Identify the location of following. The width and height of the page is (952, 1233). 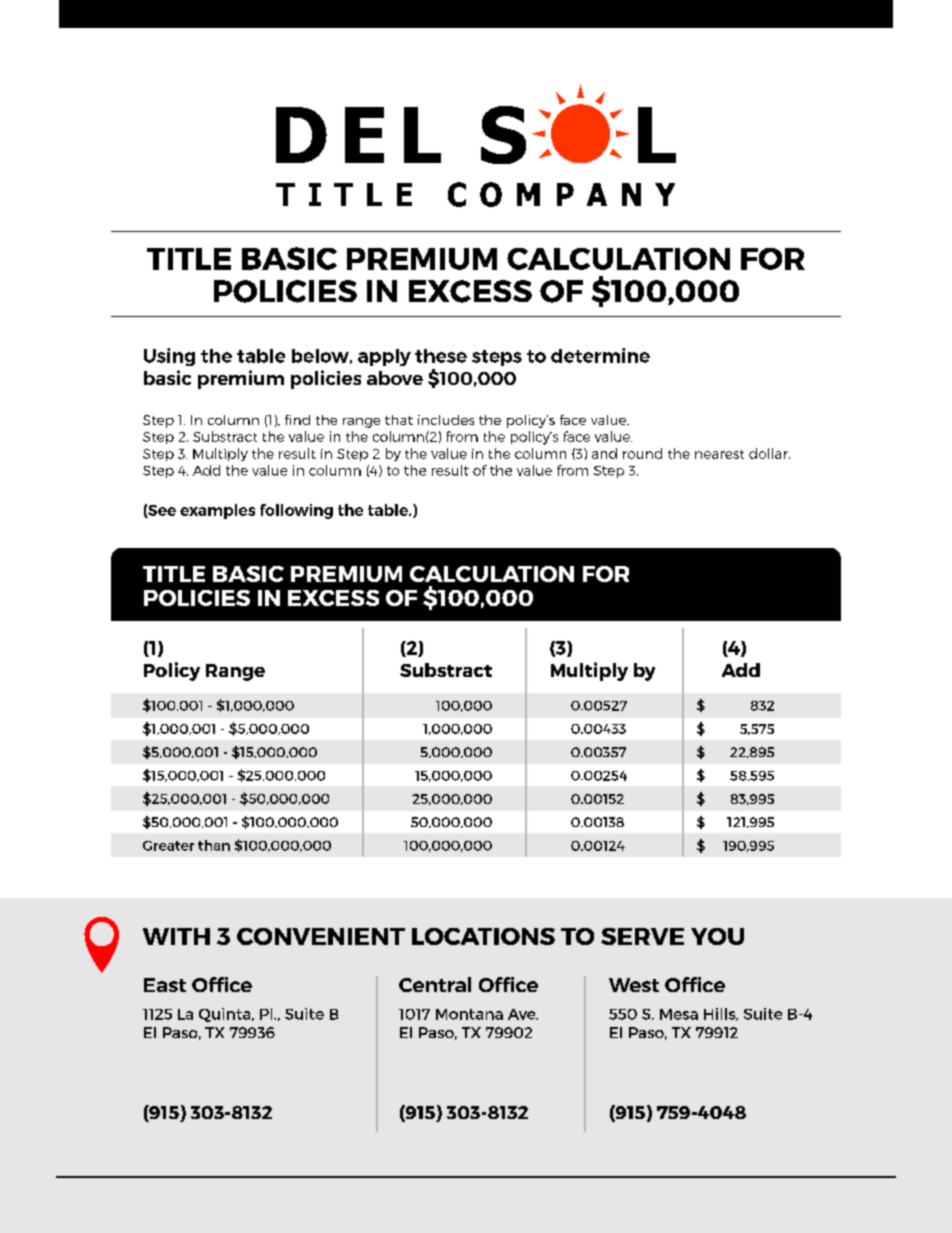
(296, 511).
